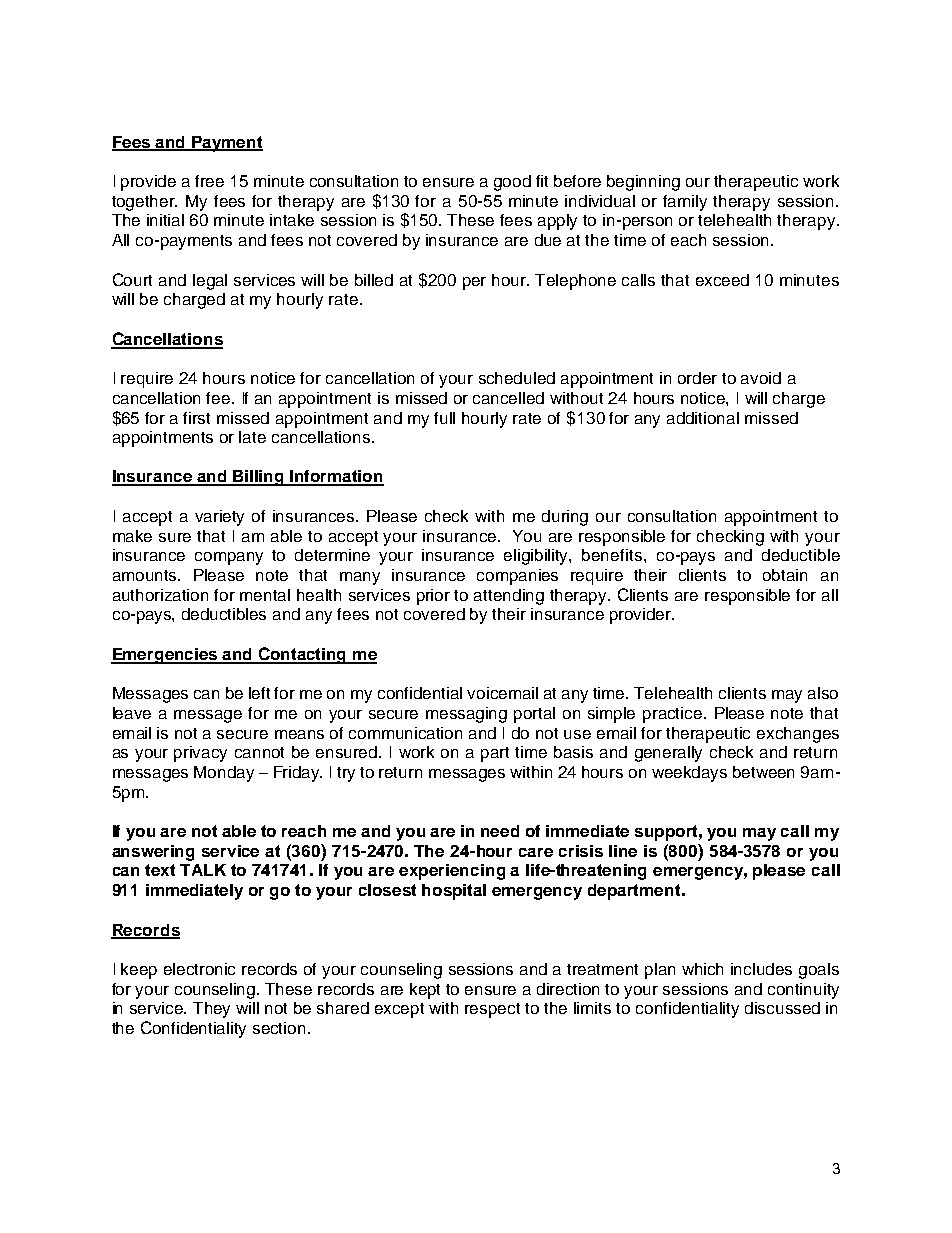  What do you see at coordinates (209, 181) in the screenshot?
I see `free` at bounding box center [209, 181].
